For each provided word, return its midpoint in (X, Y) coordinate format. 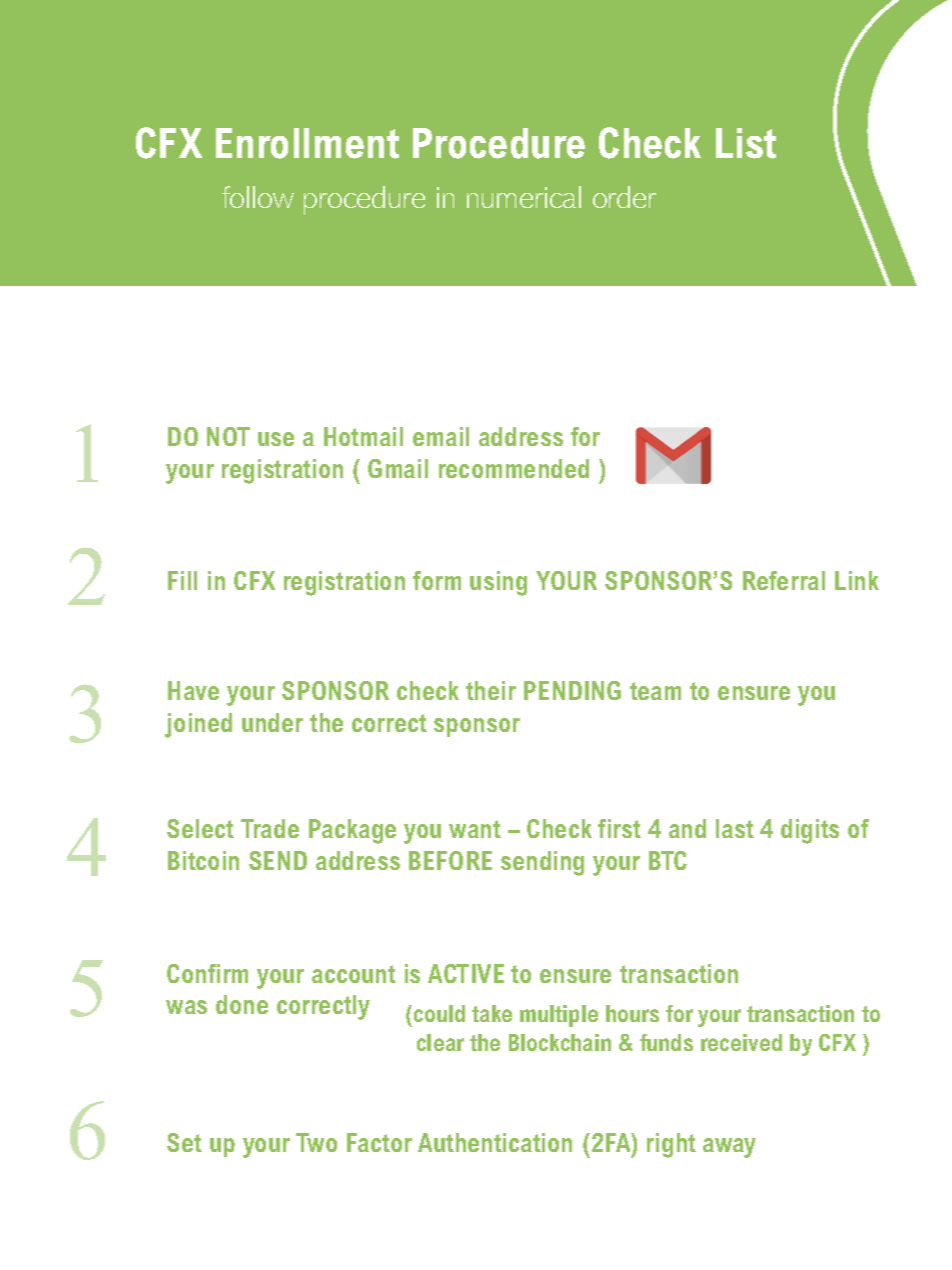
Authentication (495, 1142)
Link (857, 580)
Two (316, 1142)
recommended (514, 468)
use (276, 439)
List (746, 143)
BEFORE (450, 860)
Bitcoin (203, 860)
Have (193, 690)
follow (258, 197)
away (729, 1148)
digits (810, 831)
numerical (524, 197)
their (491, 690)
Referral (784, 580)
